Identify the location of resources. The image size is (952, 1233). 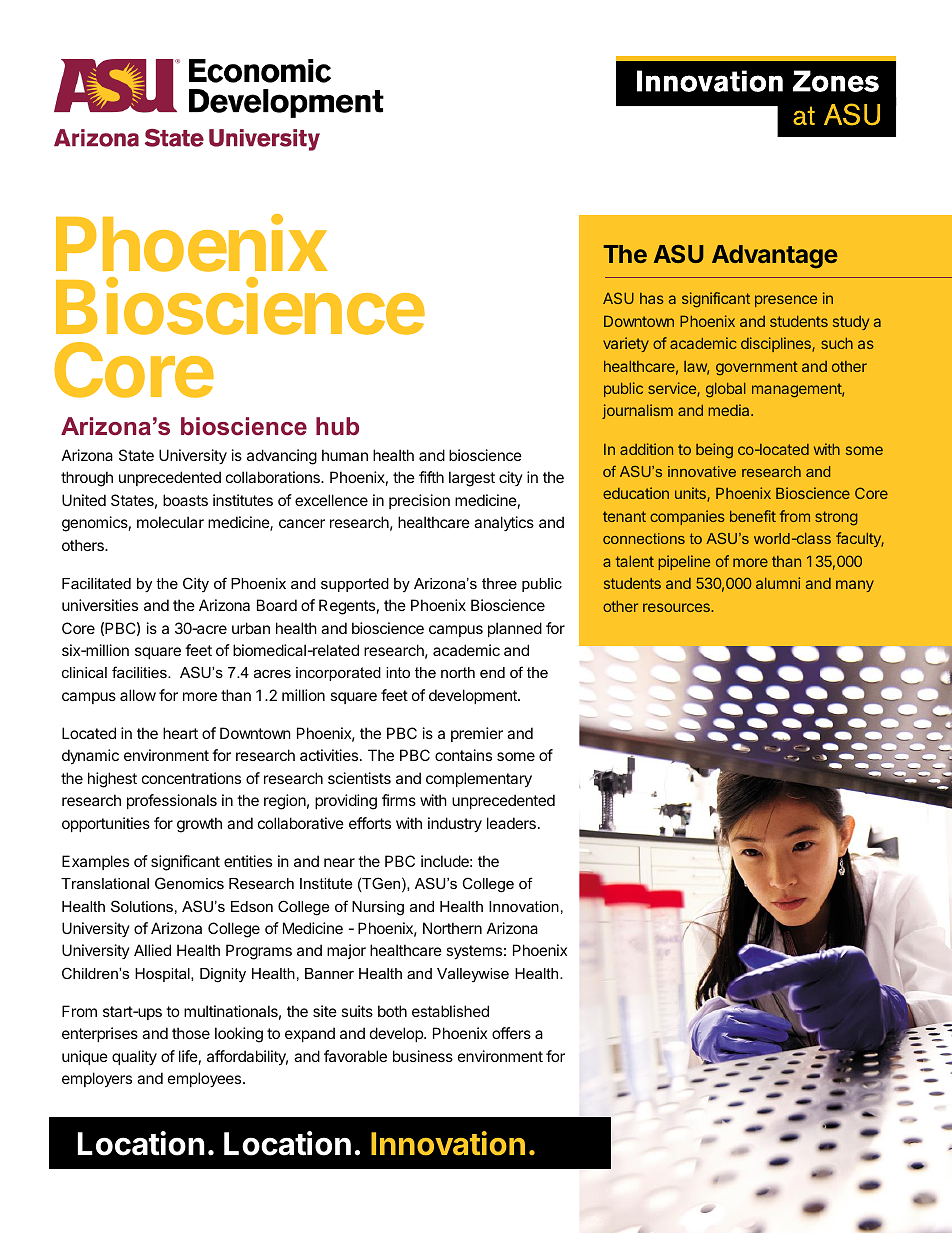
(677, 607).
